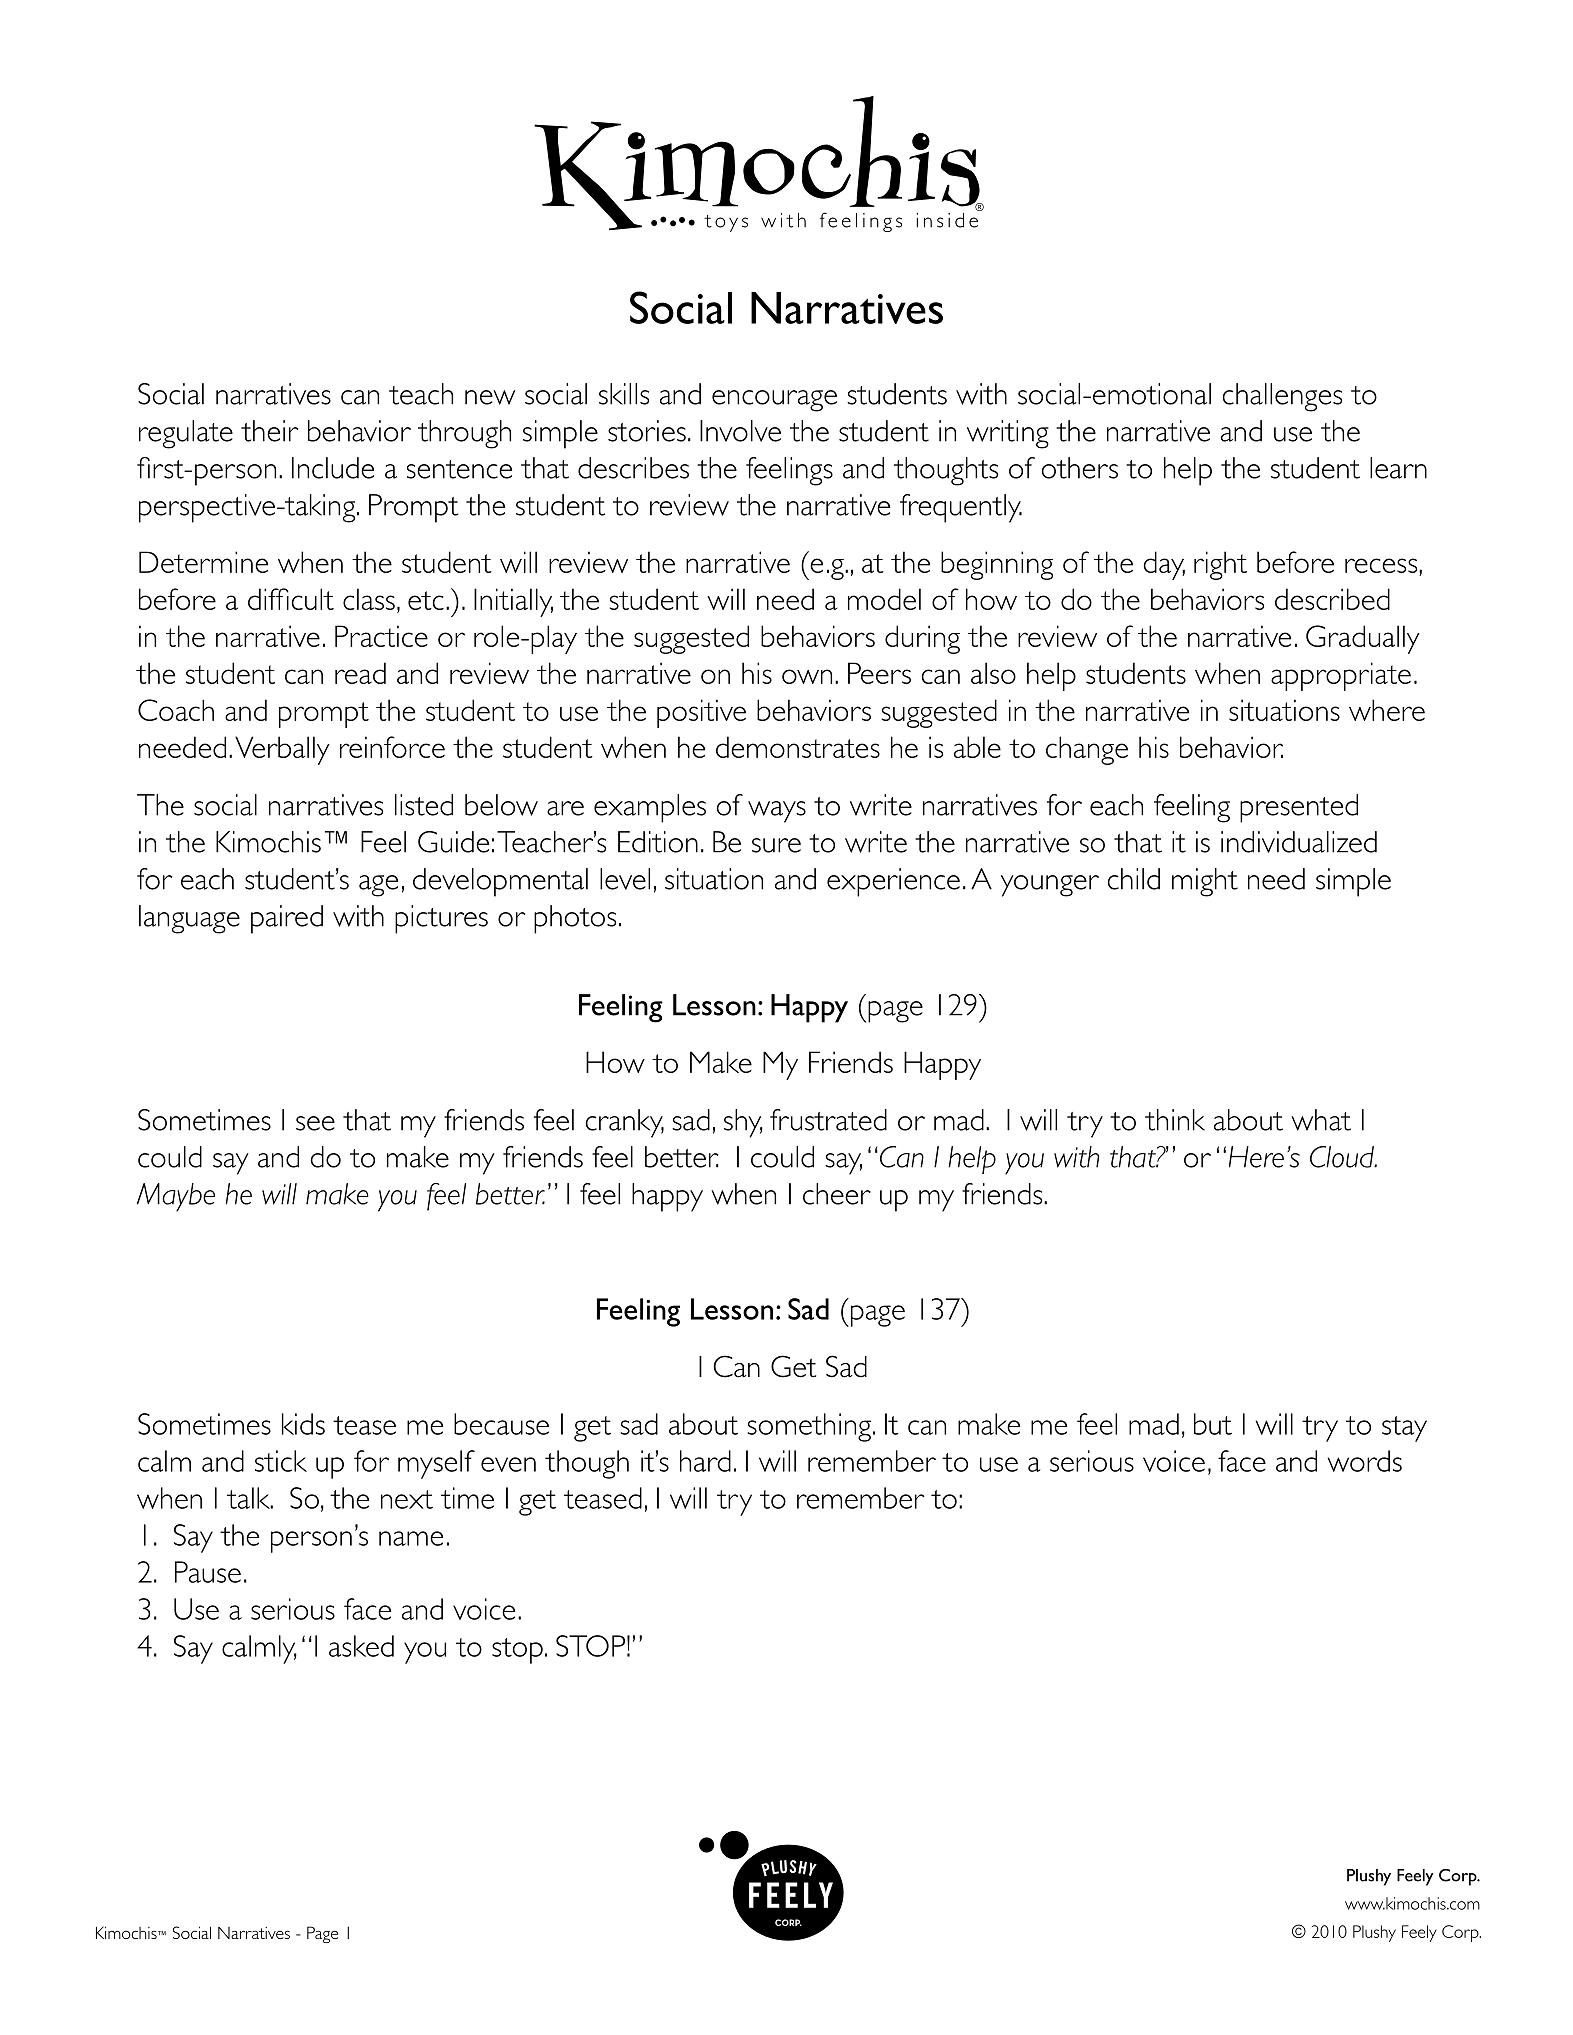  Describe the element at coordinates (1365, 1461) in the screenshot. I see `words` at that location.
